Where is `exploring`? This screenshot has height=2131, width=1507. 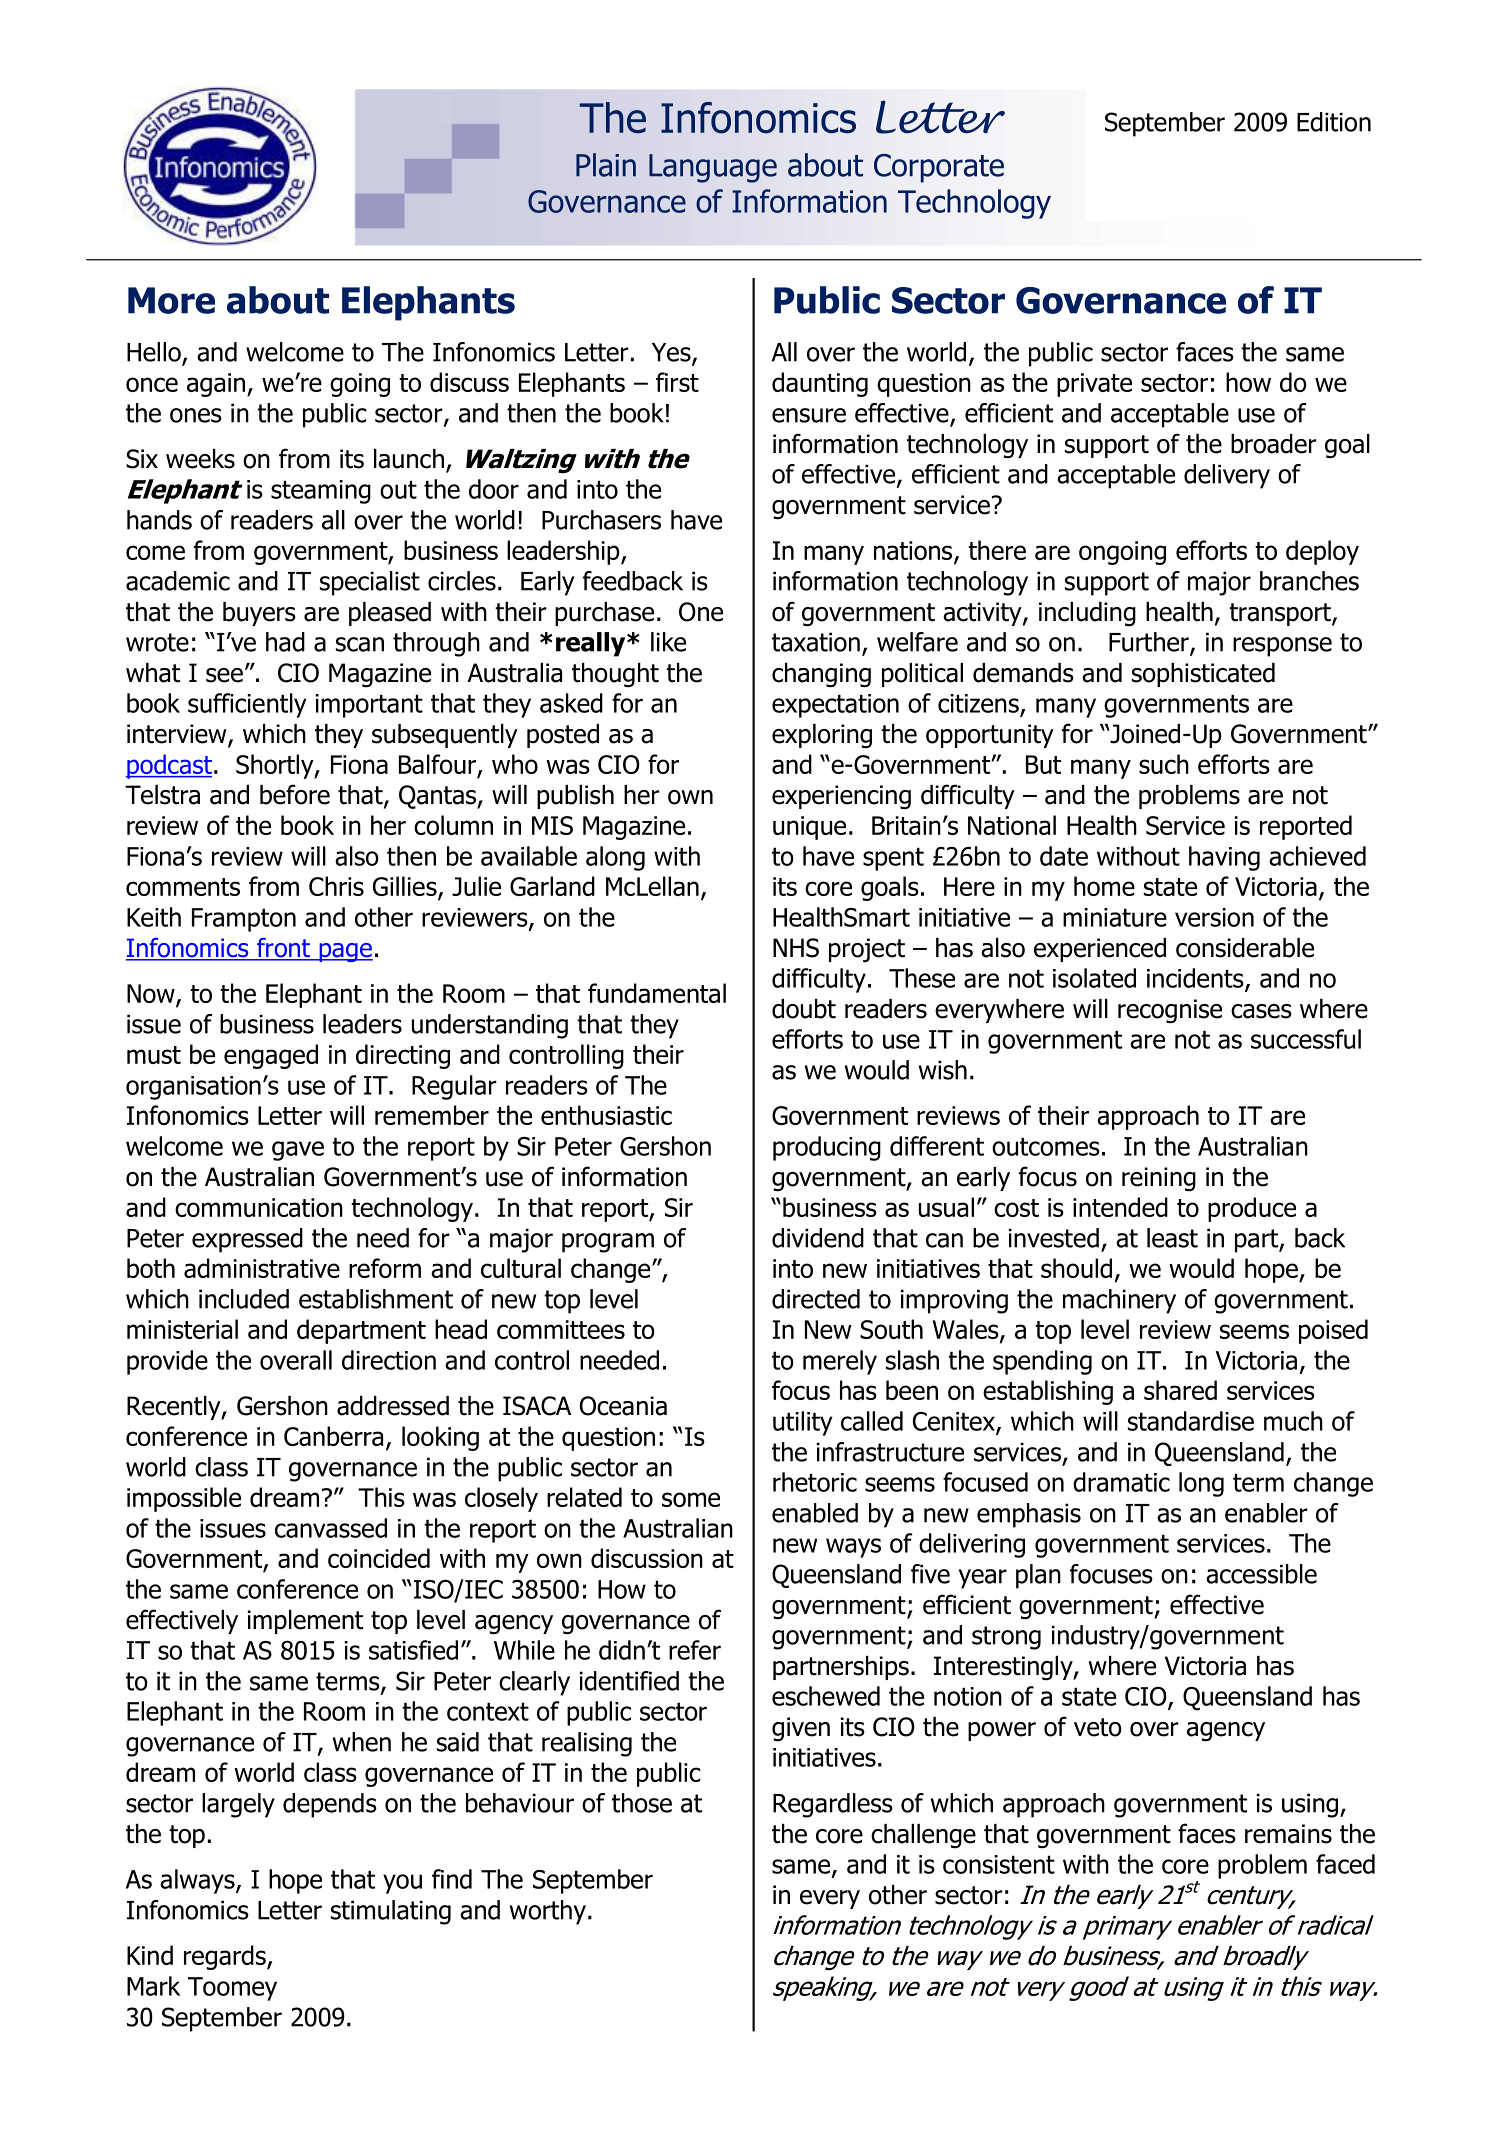
exploring is located at coordinates (822, 736).
